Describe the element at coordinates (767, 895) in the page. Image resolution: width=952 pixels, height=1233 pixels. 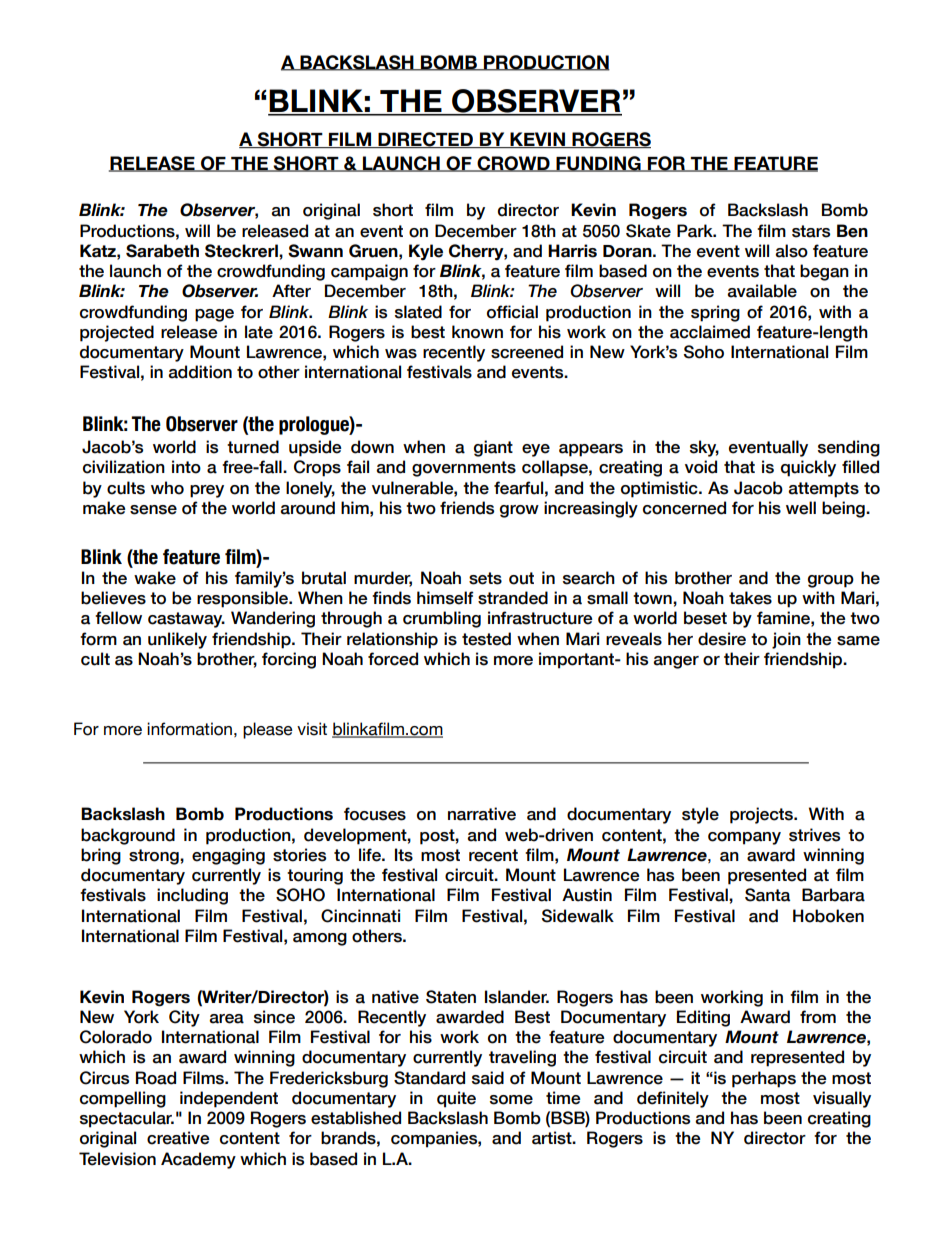
I see `Santa` at that location.
